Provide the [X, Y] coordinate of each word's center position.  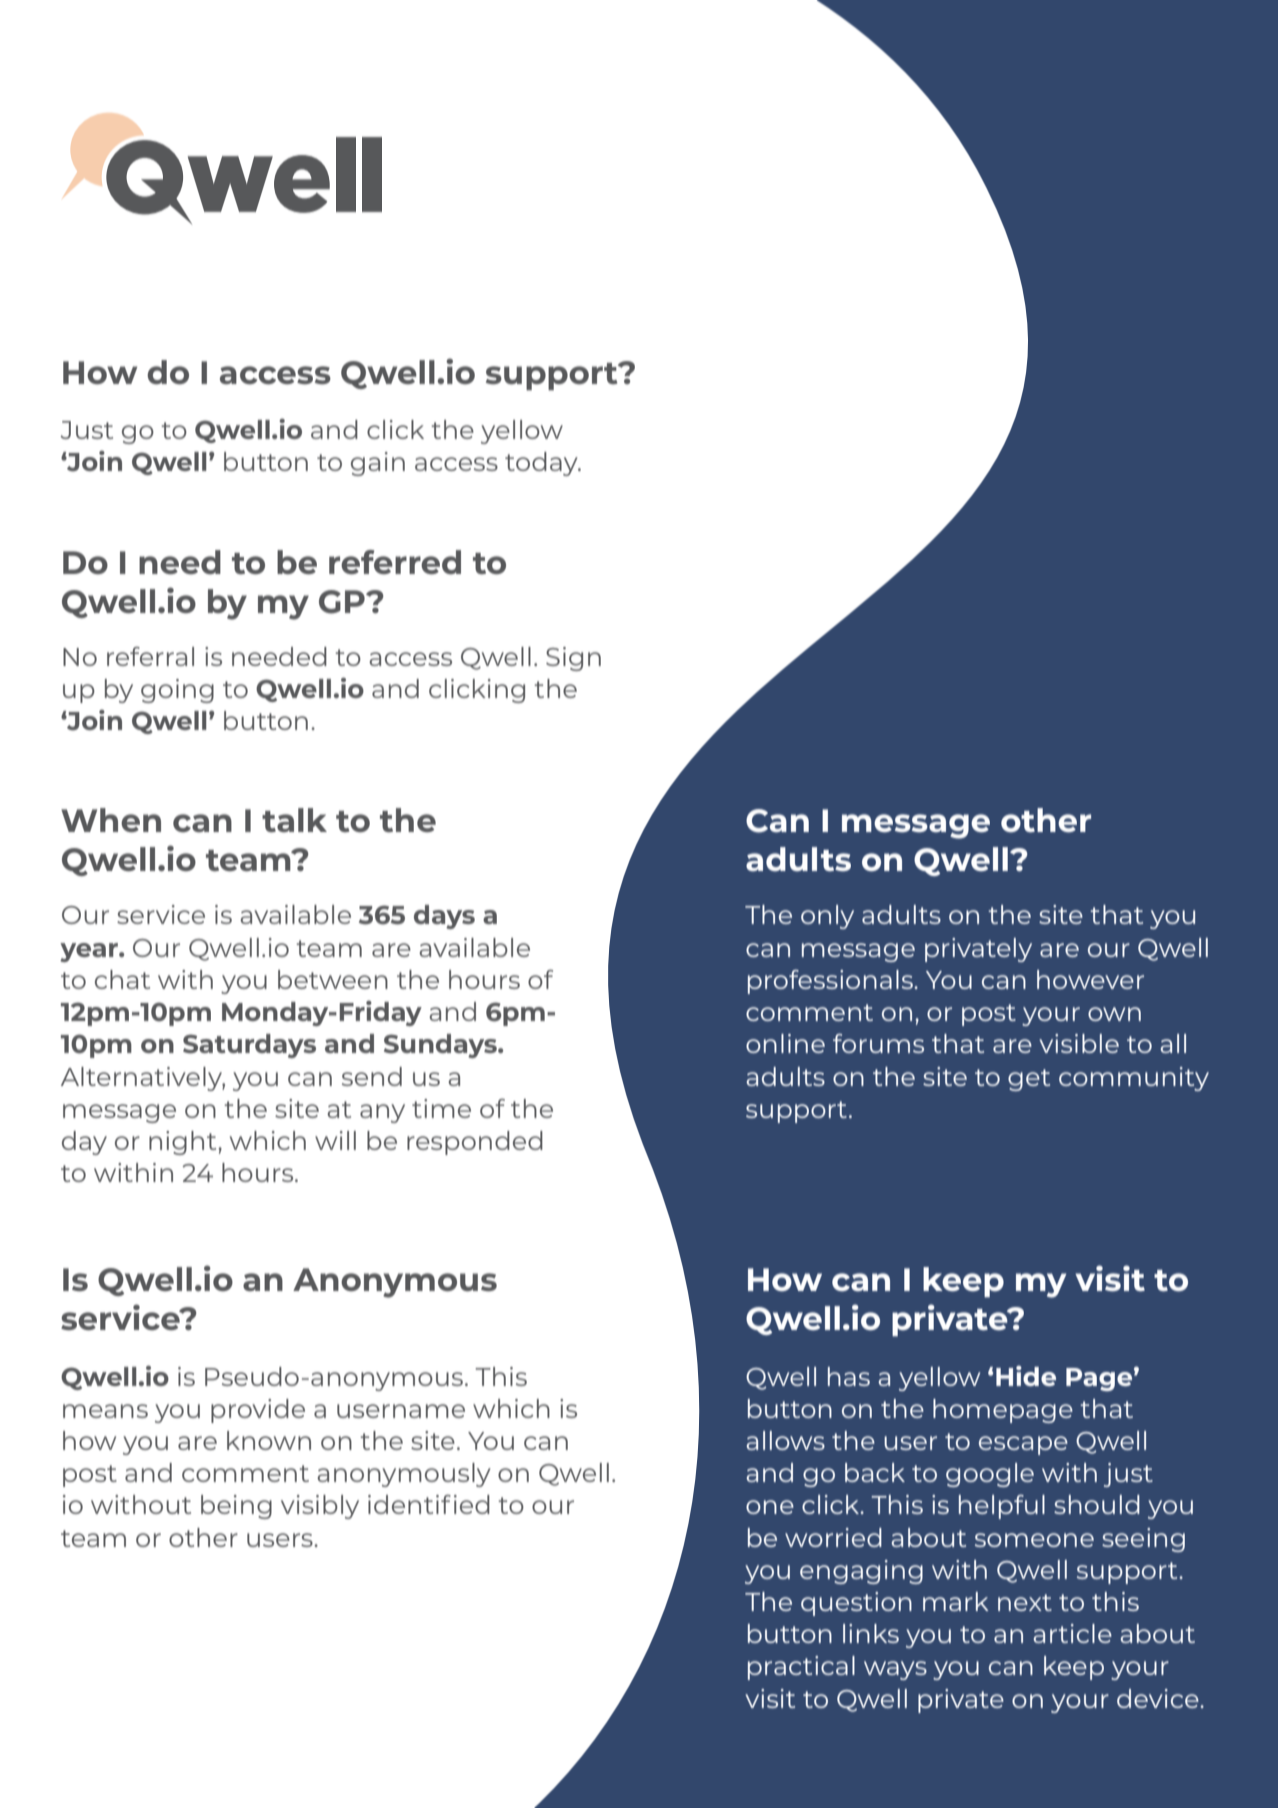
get [1029, 1080]
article [1072, 1633]
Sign [573, 659]
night [184, 1143]
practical [801, 1668]
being [236, 1507]
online [785, 1043]
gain [378, 464]
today [542, 464]
